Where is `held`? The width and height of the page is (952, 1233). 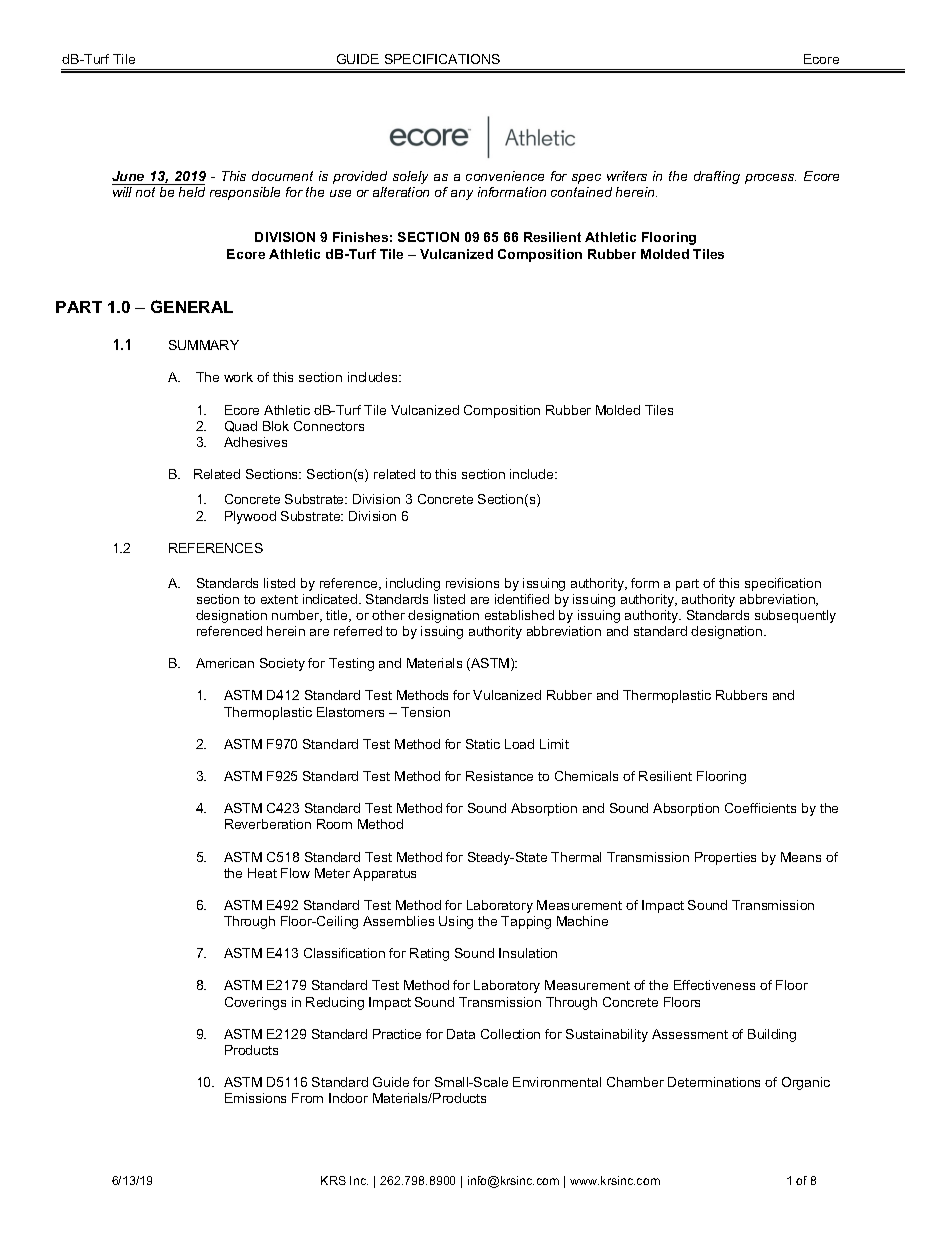
held is located at coordinates (192, 192).
